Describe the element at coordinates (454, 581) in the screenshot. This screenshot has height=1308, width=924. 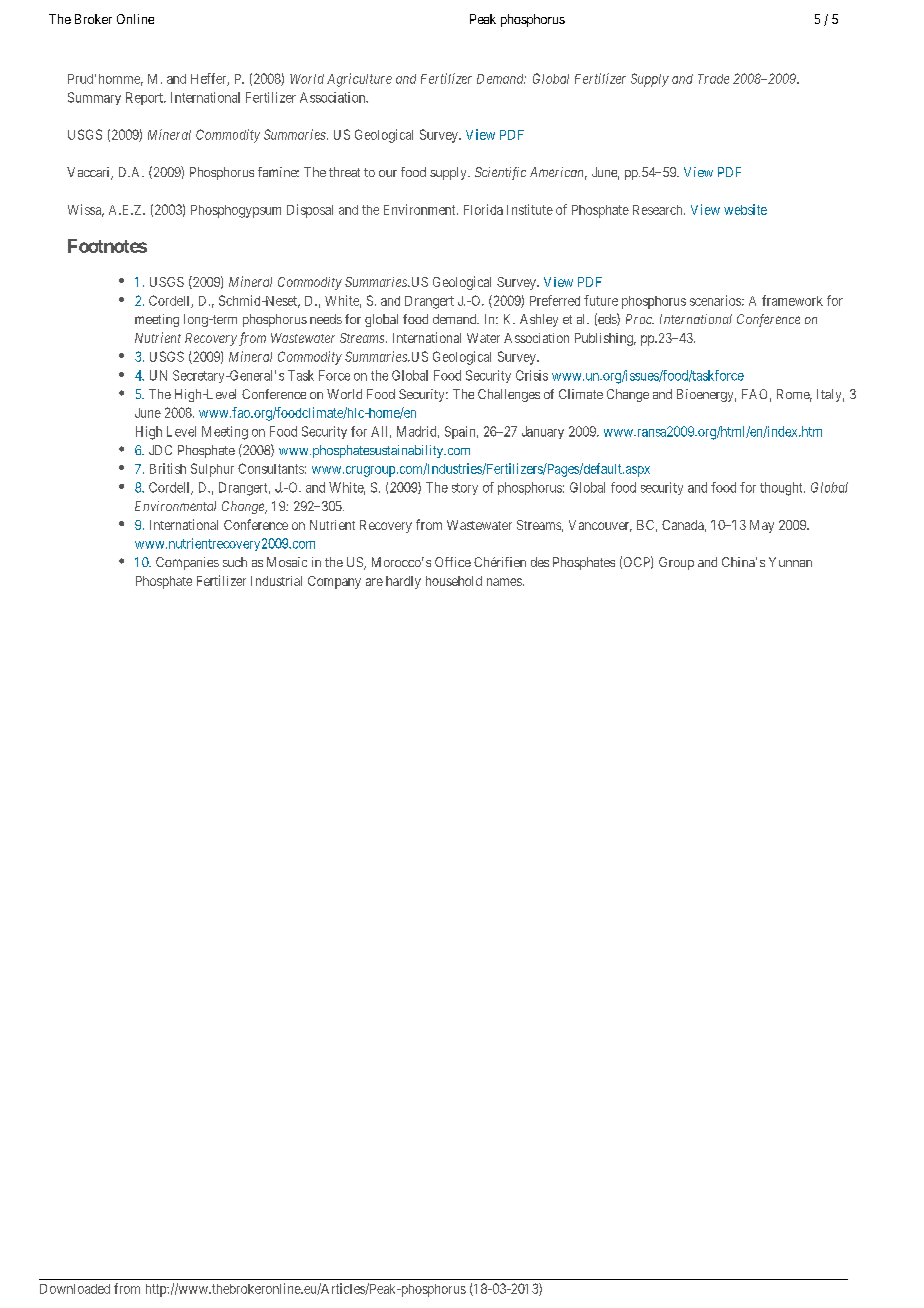
I see `household` at that location.
